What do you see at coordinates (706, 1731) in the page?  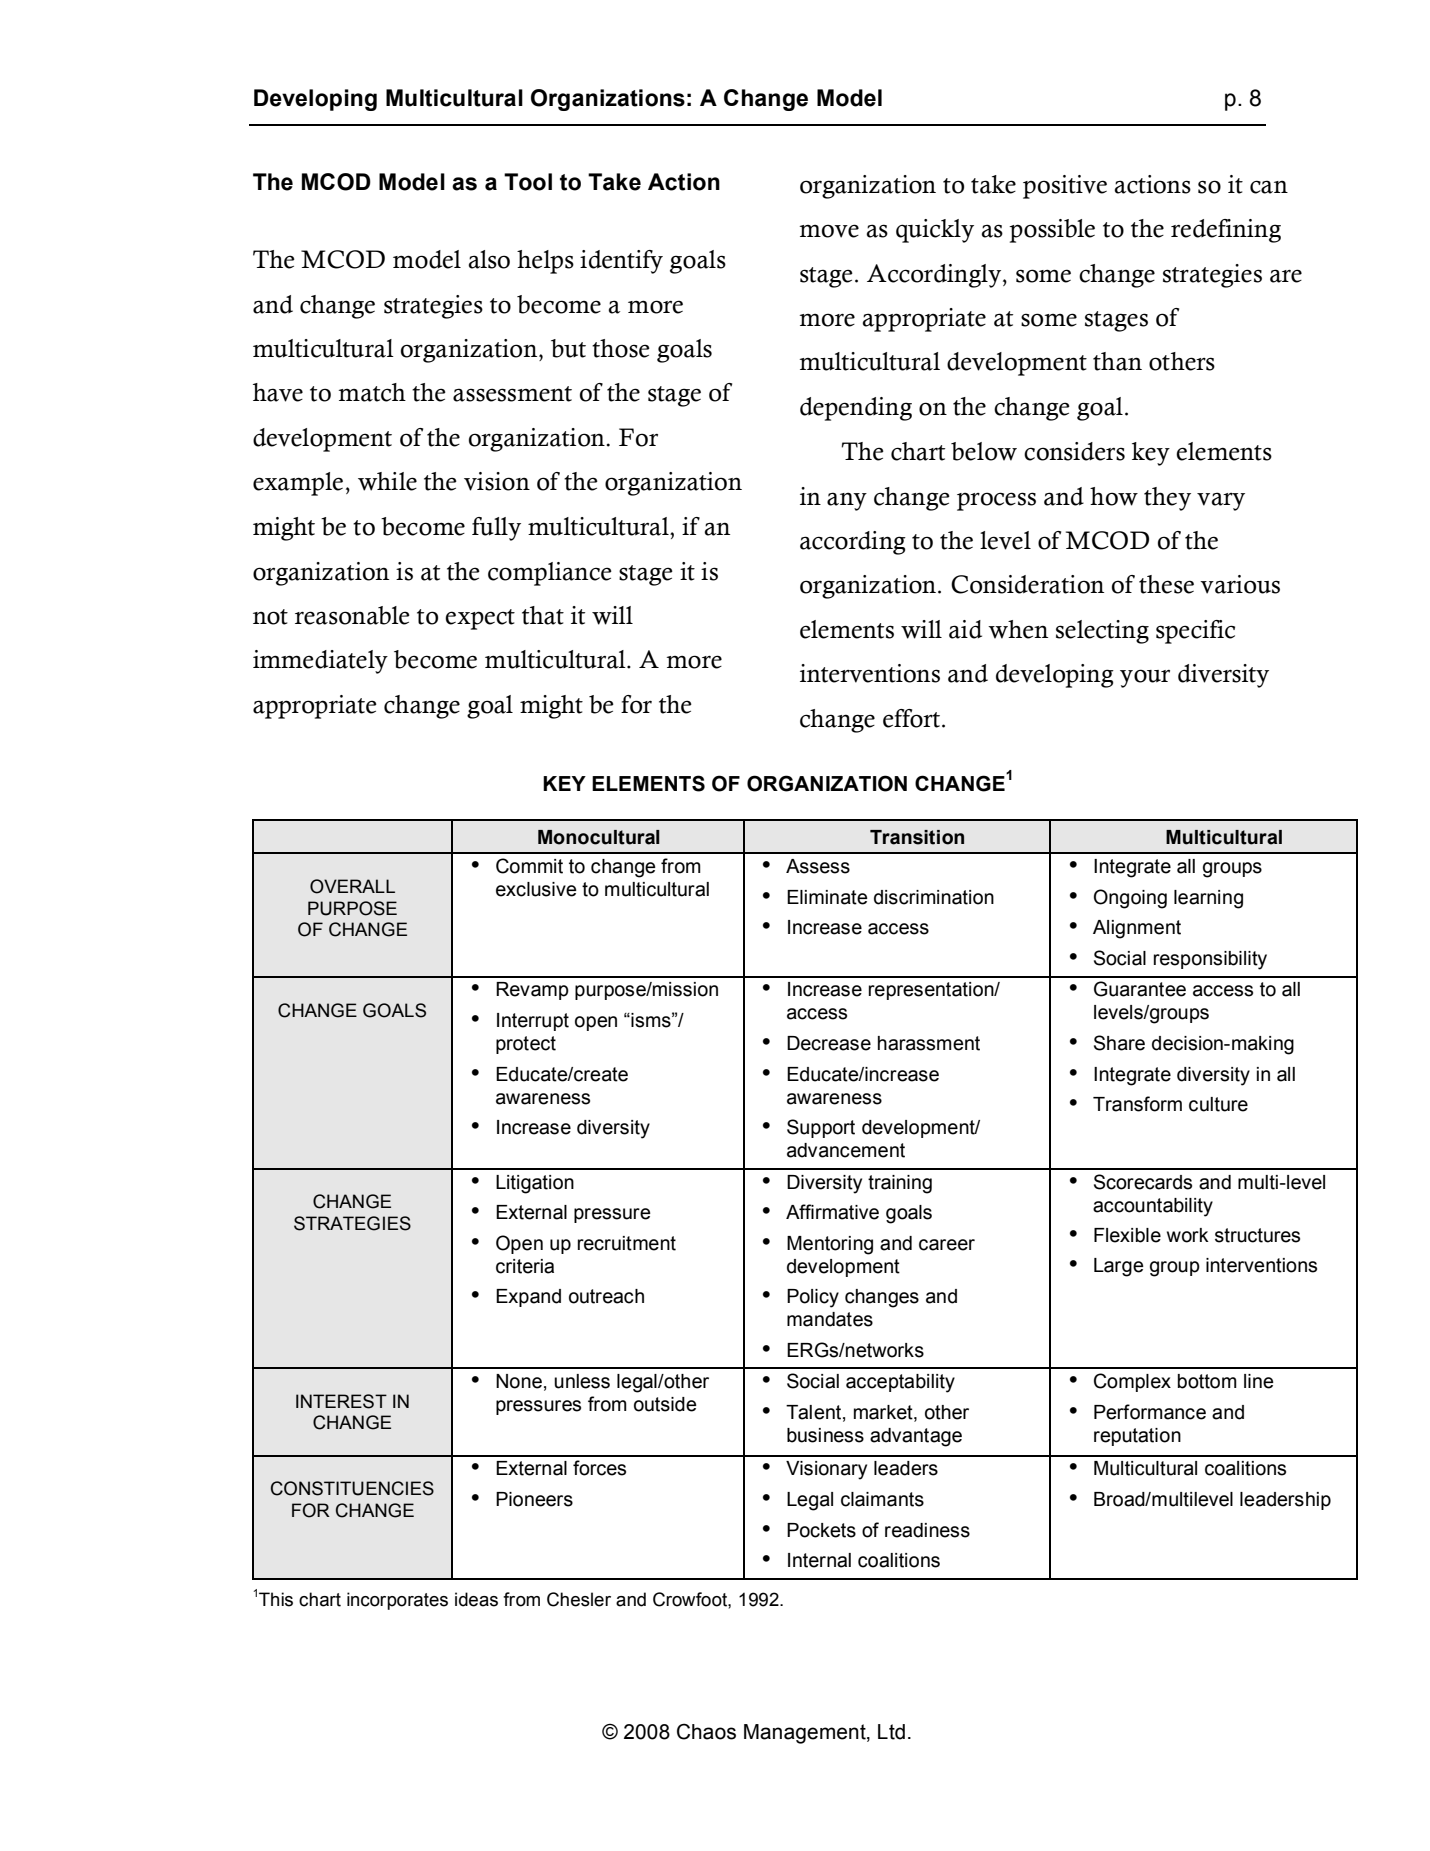 I see `Chaos` at bounding box center [706, 1731].
